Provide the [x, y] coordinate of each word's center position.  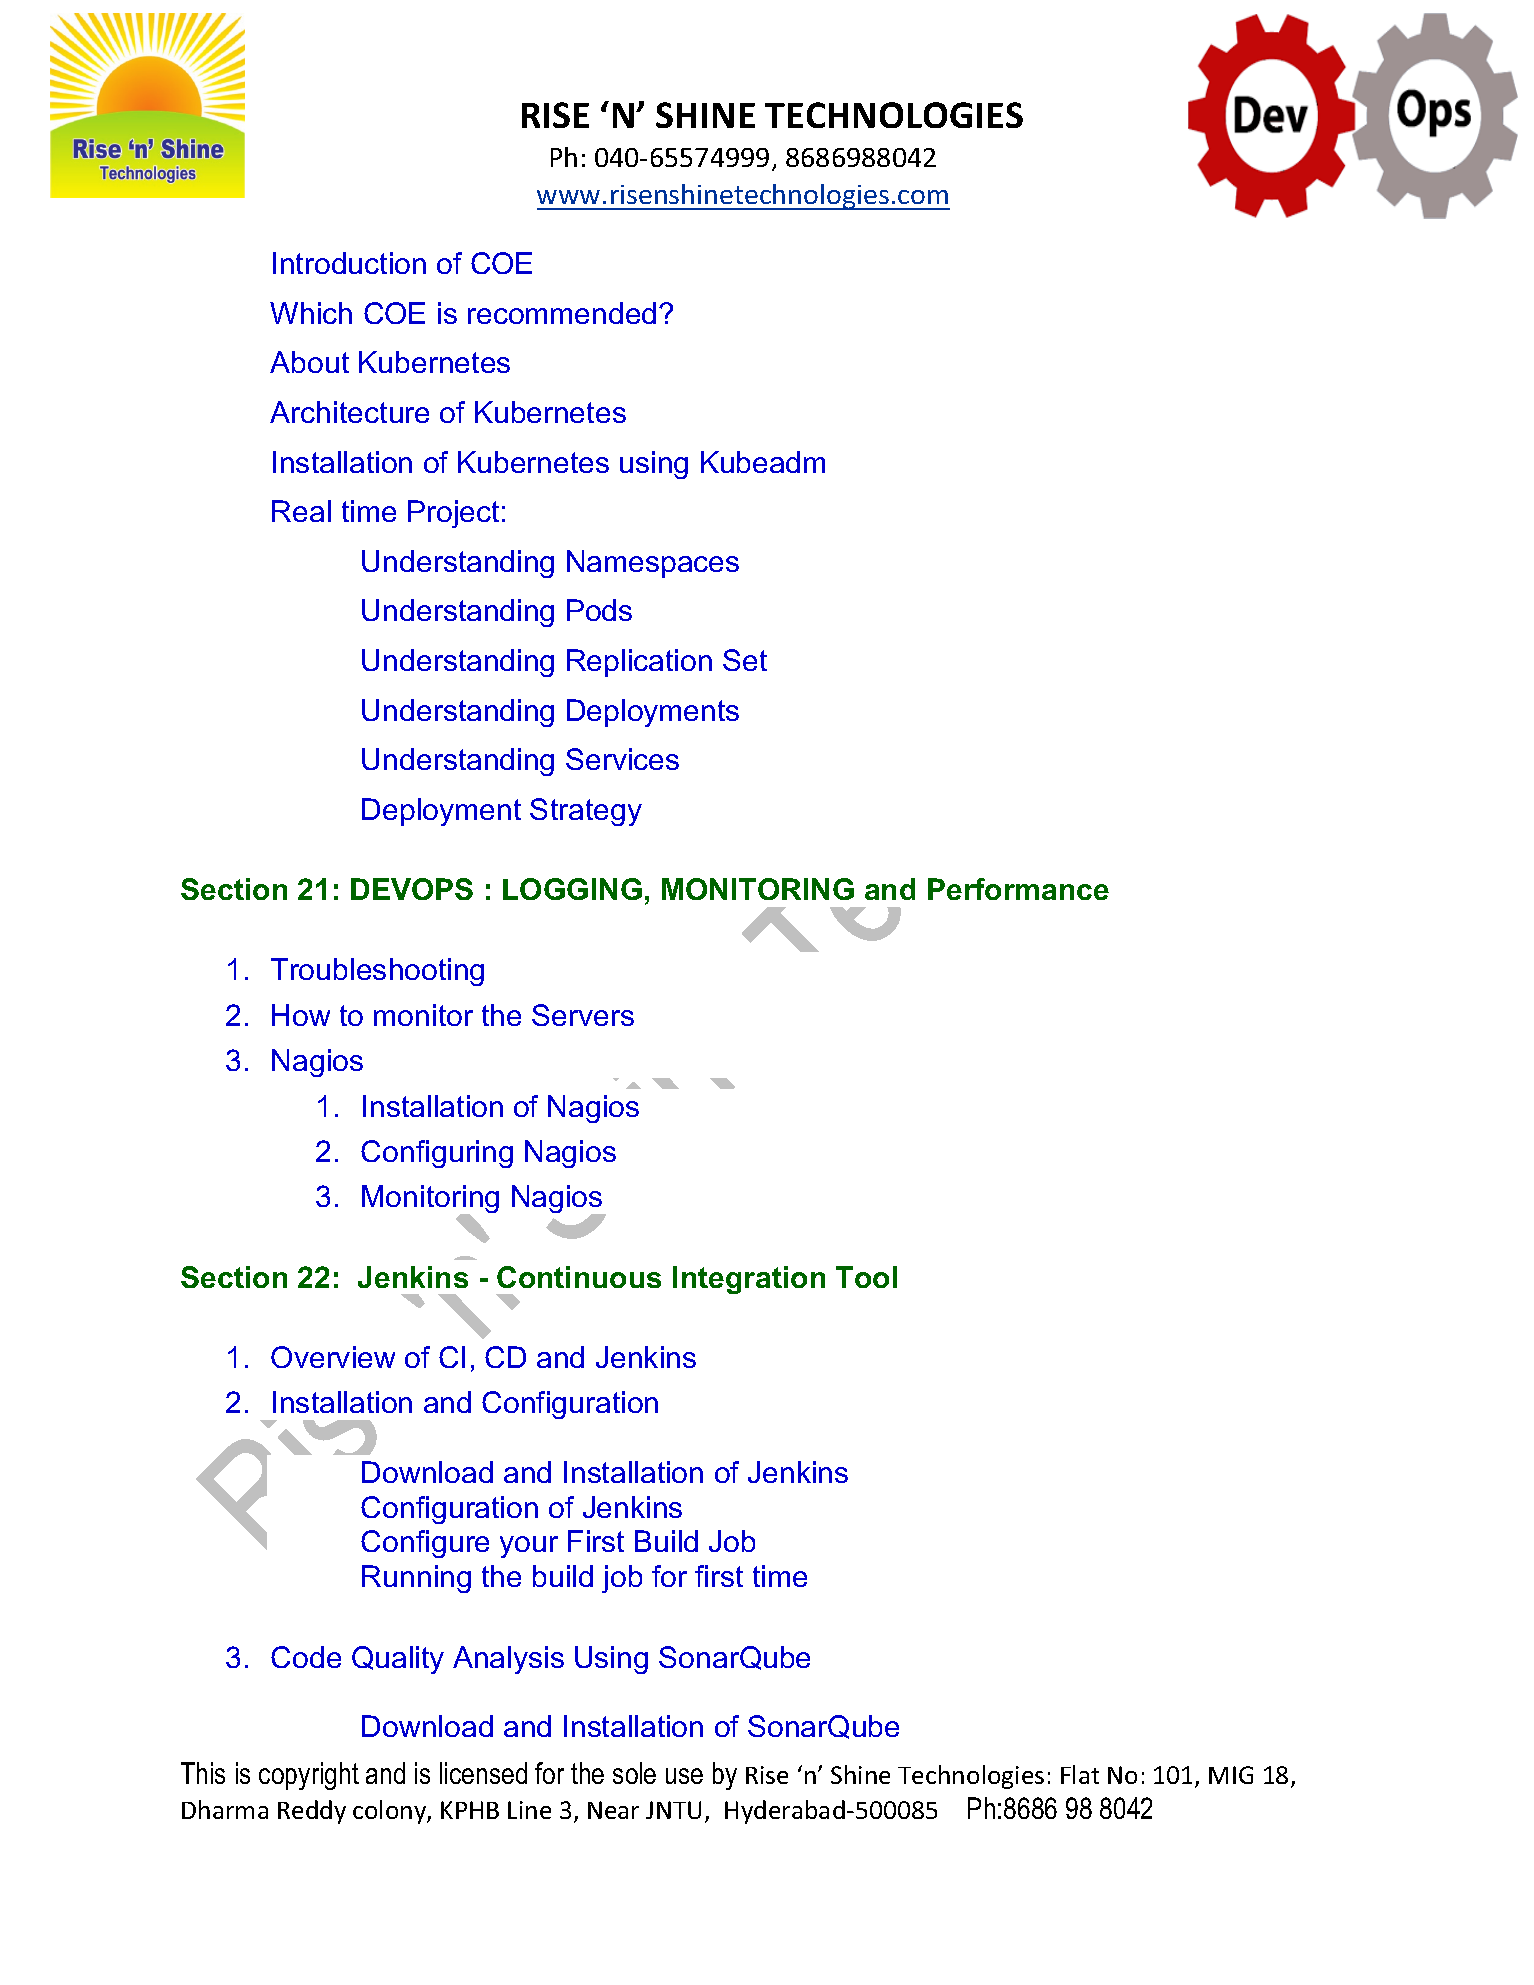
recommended [562, 313]
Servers [583, 1015]
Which [311, 313]
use [684, 1776]
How [301, 1015]
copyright [309, 1776]
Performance [1018, 889]
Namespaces [653, 564]
